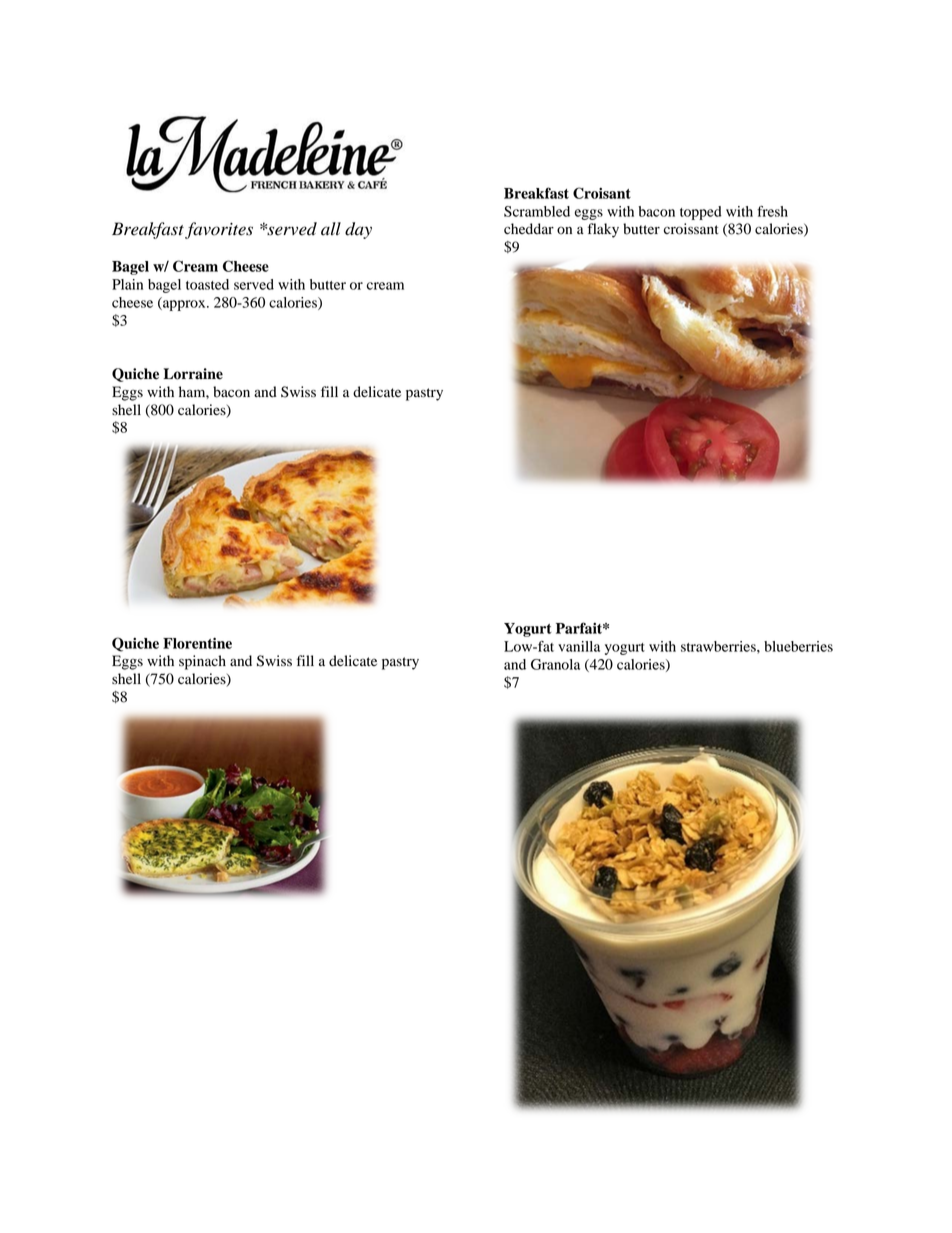 Image resolution: width=952 pixels, height=1233 pixels. I want to click on cheddar, so click(529, 229).
